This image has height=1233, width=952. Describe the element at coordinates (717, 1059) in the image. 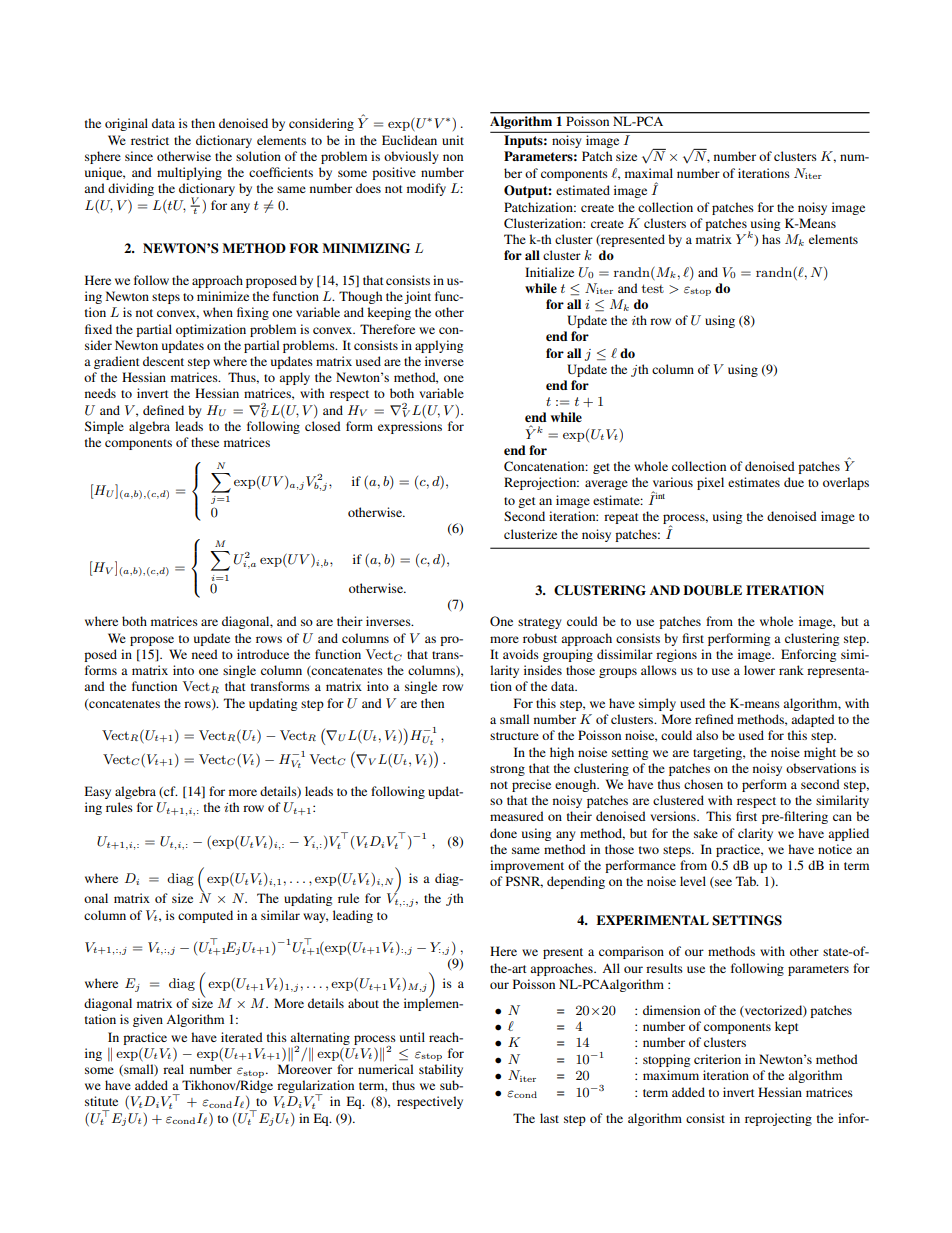

I see `criterion` at that location.
